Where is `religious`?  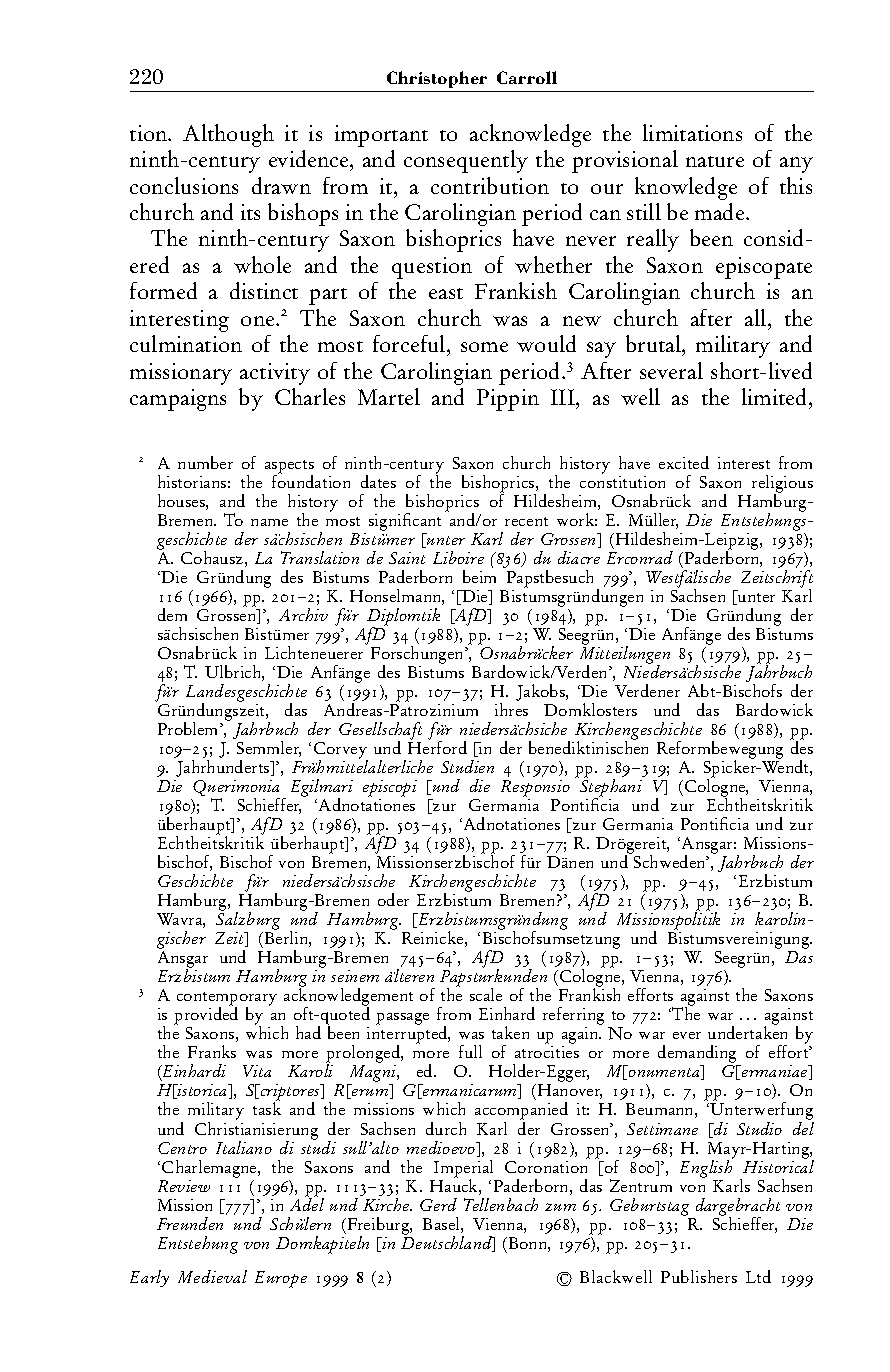
religious is located at coordinates (782, 485).
